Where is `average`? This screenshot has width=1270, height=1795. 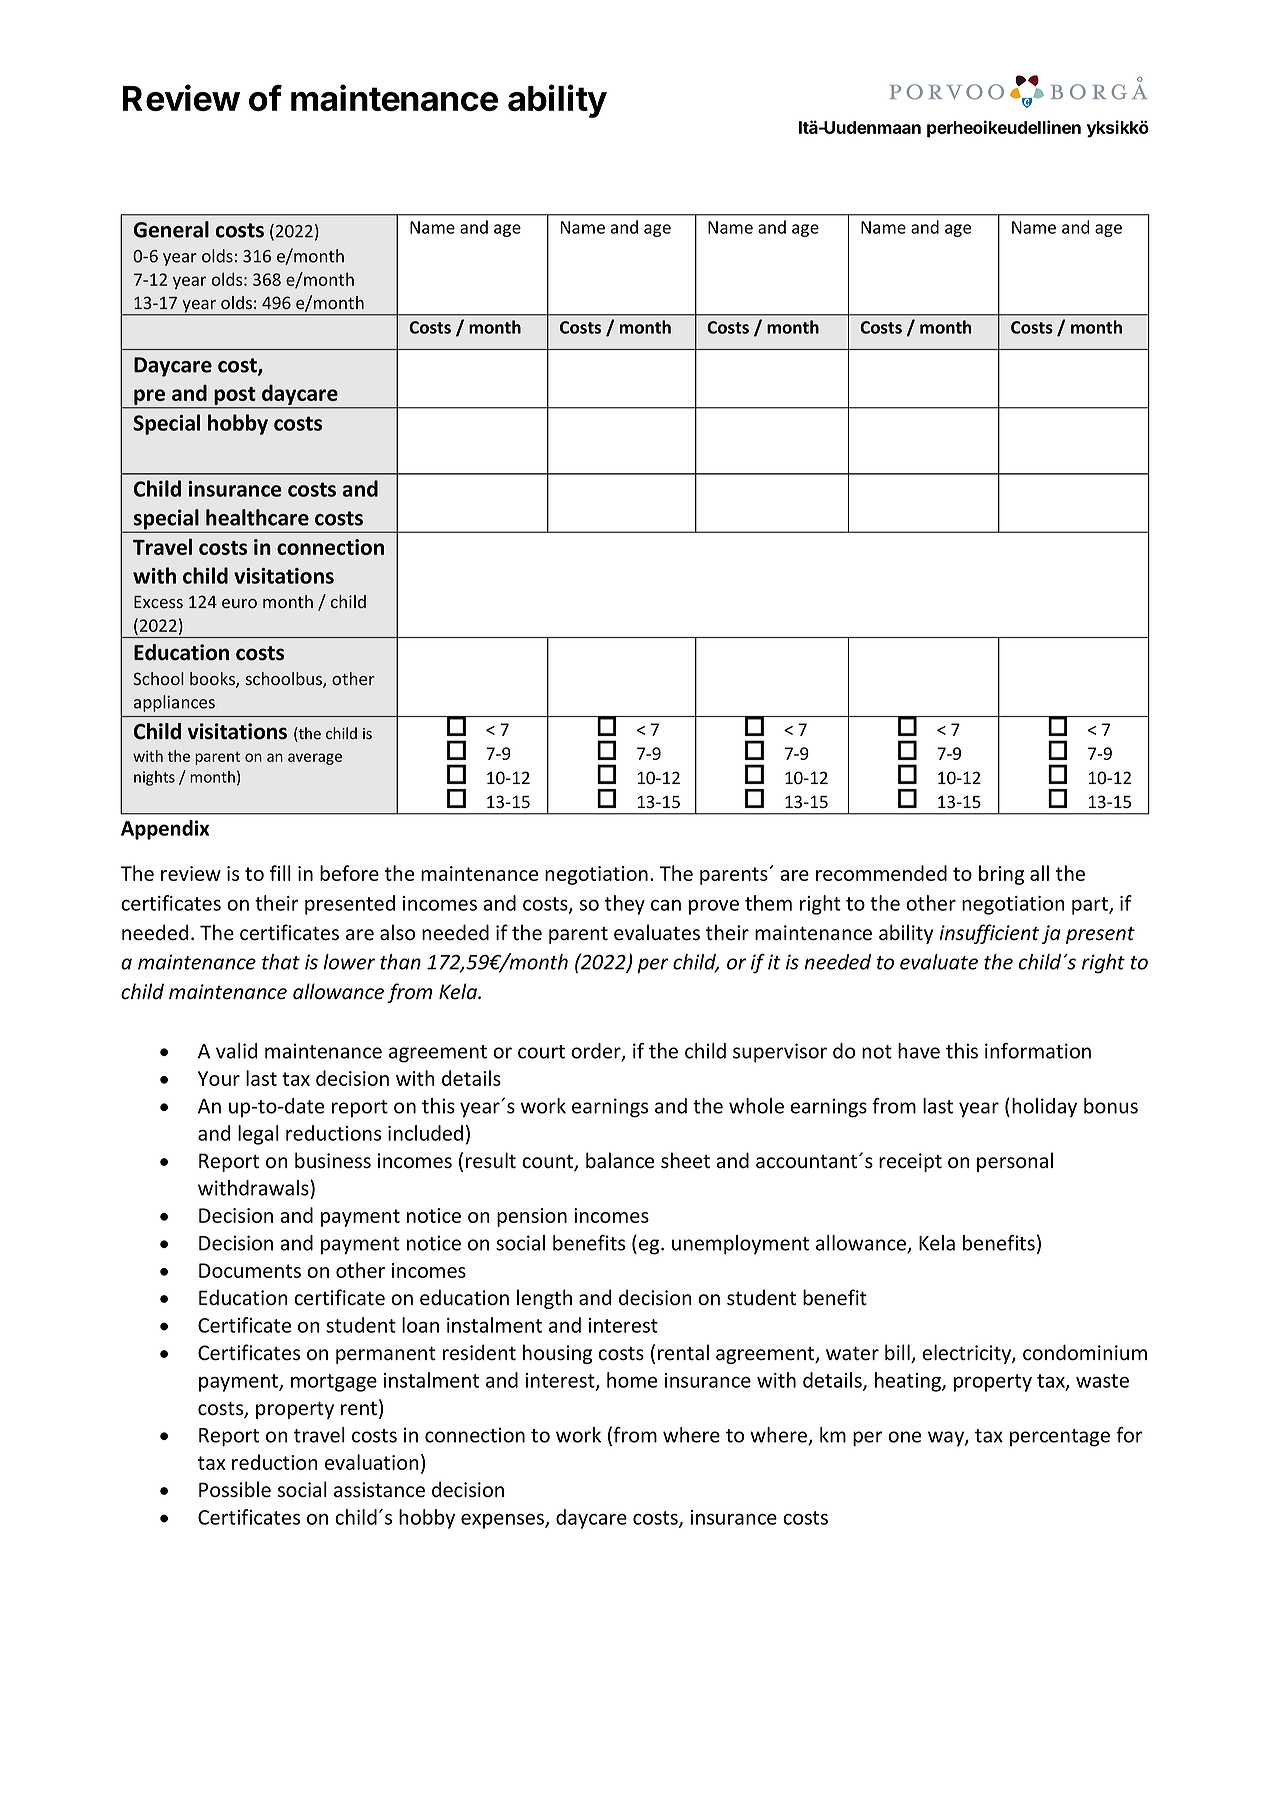
average is located at coordinates (315, 759).
